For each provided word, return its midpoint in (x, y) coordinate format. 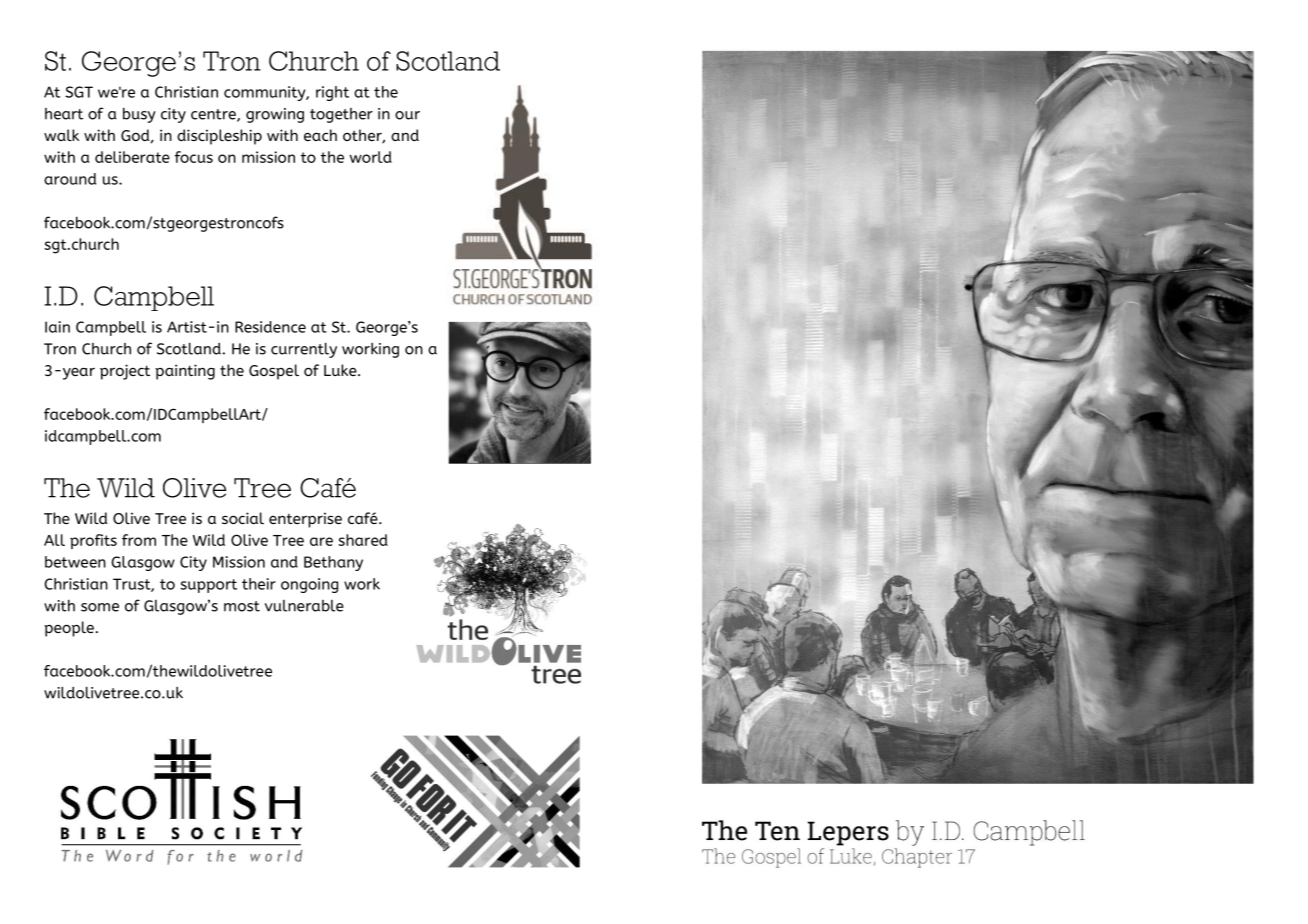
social (243, 518)
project (125, 372)
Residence (270, 327)
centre (214, 115)
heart (64, 114)
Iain (57, 327)
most (242, 606)
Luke (341, 370)
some (100, 607)
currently (304, 350)
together (341, 115)
